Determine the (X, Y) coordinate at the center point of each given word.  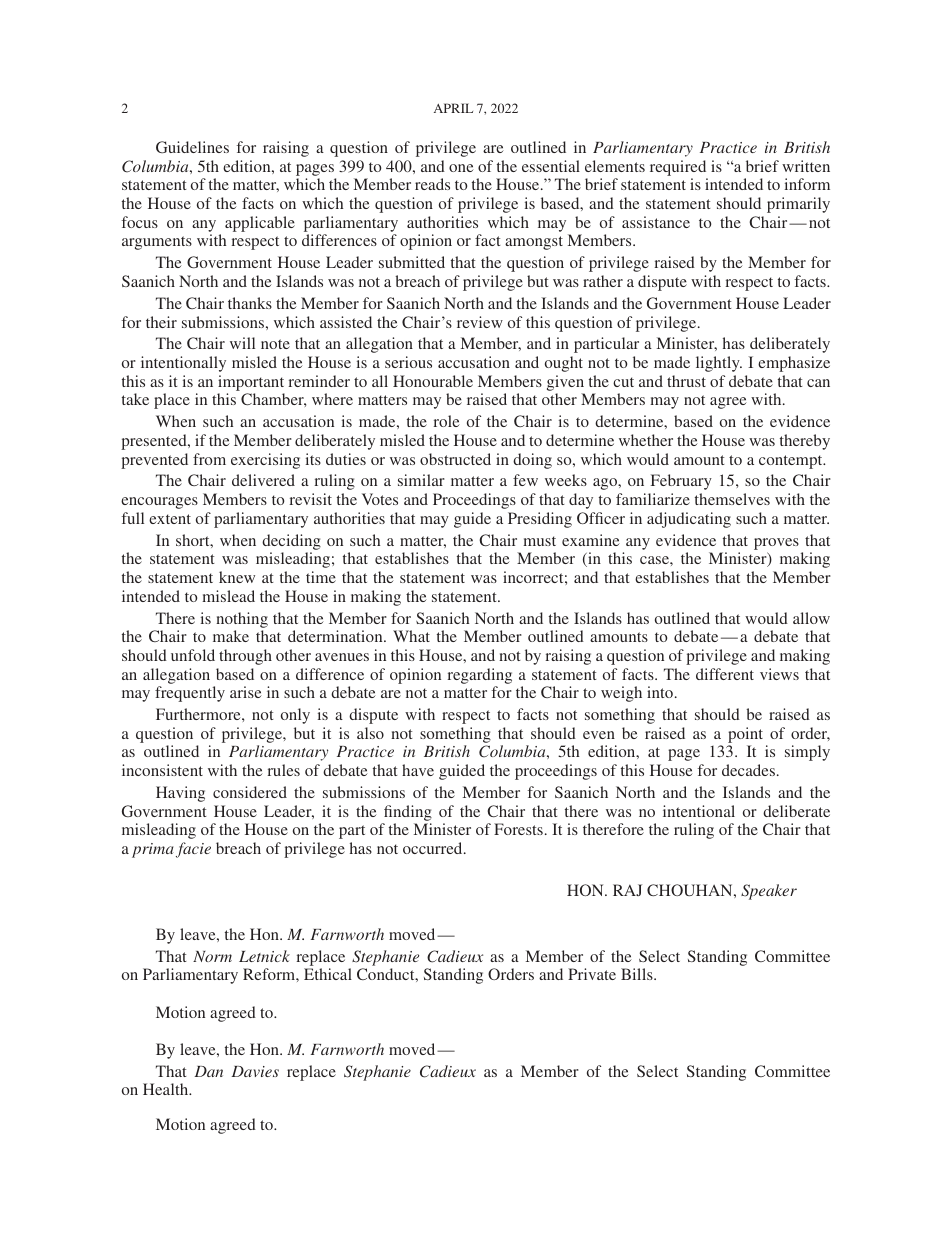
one (461, 168)
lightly (719, 364)
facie (193, 850)
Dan (208, 1071)
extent (170, 519)
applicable (260, 224)
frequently (190, 694)
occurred (434, 848)
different (725, 674)
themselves (732, 499)
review (480, 322)
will (242, 343)
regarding (480, 676)
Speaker (769, 892)
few (525, 480)
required (678, 168)
